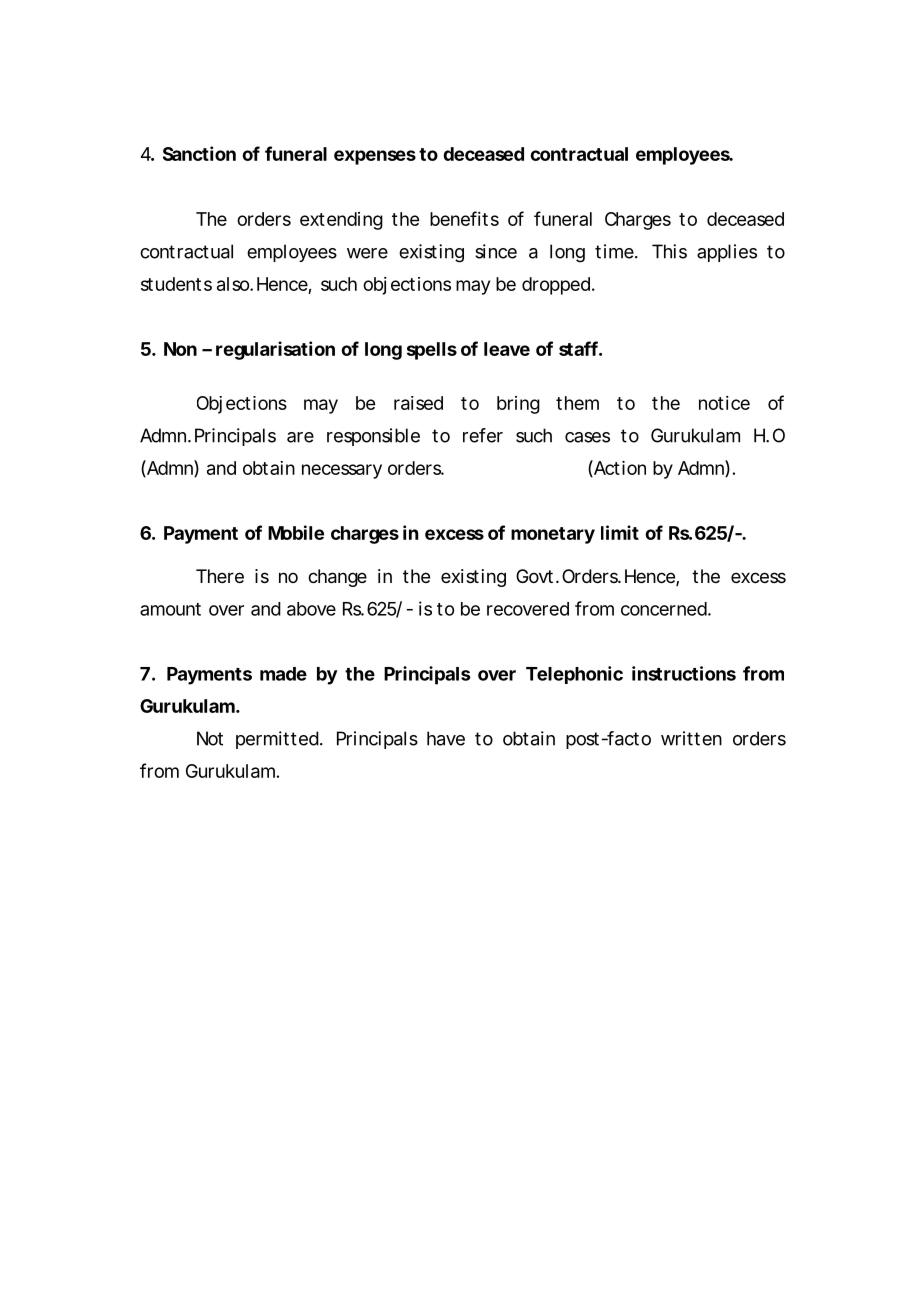  What do you see at coordinates (669, 251) in the screenshot?
I see `This` at bounding box center [669, 251].
